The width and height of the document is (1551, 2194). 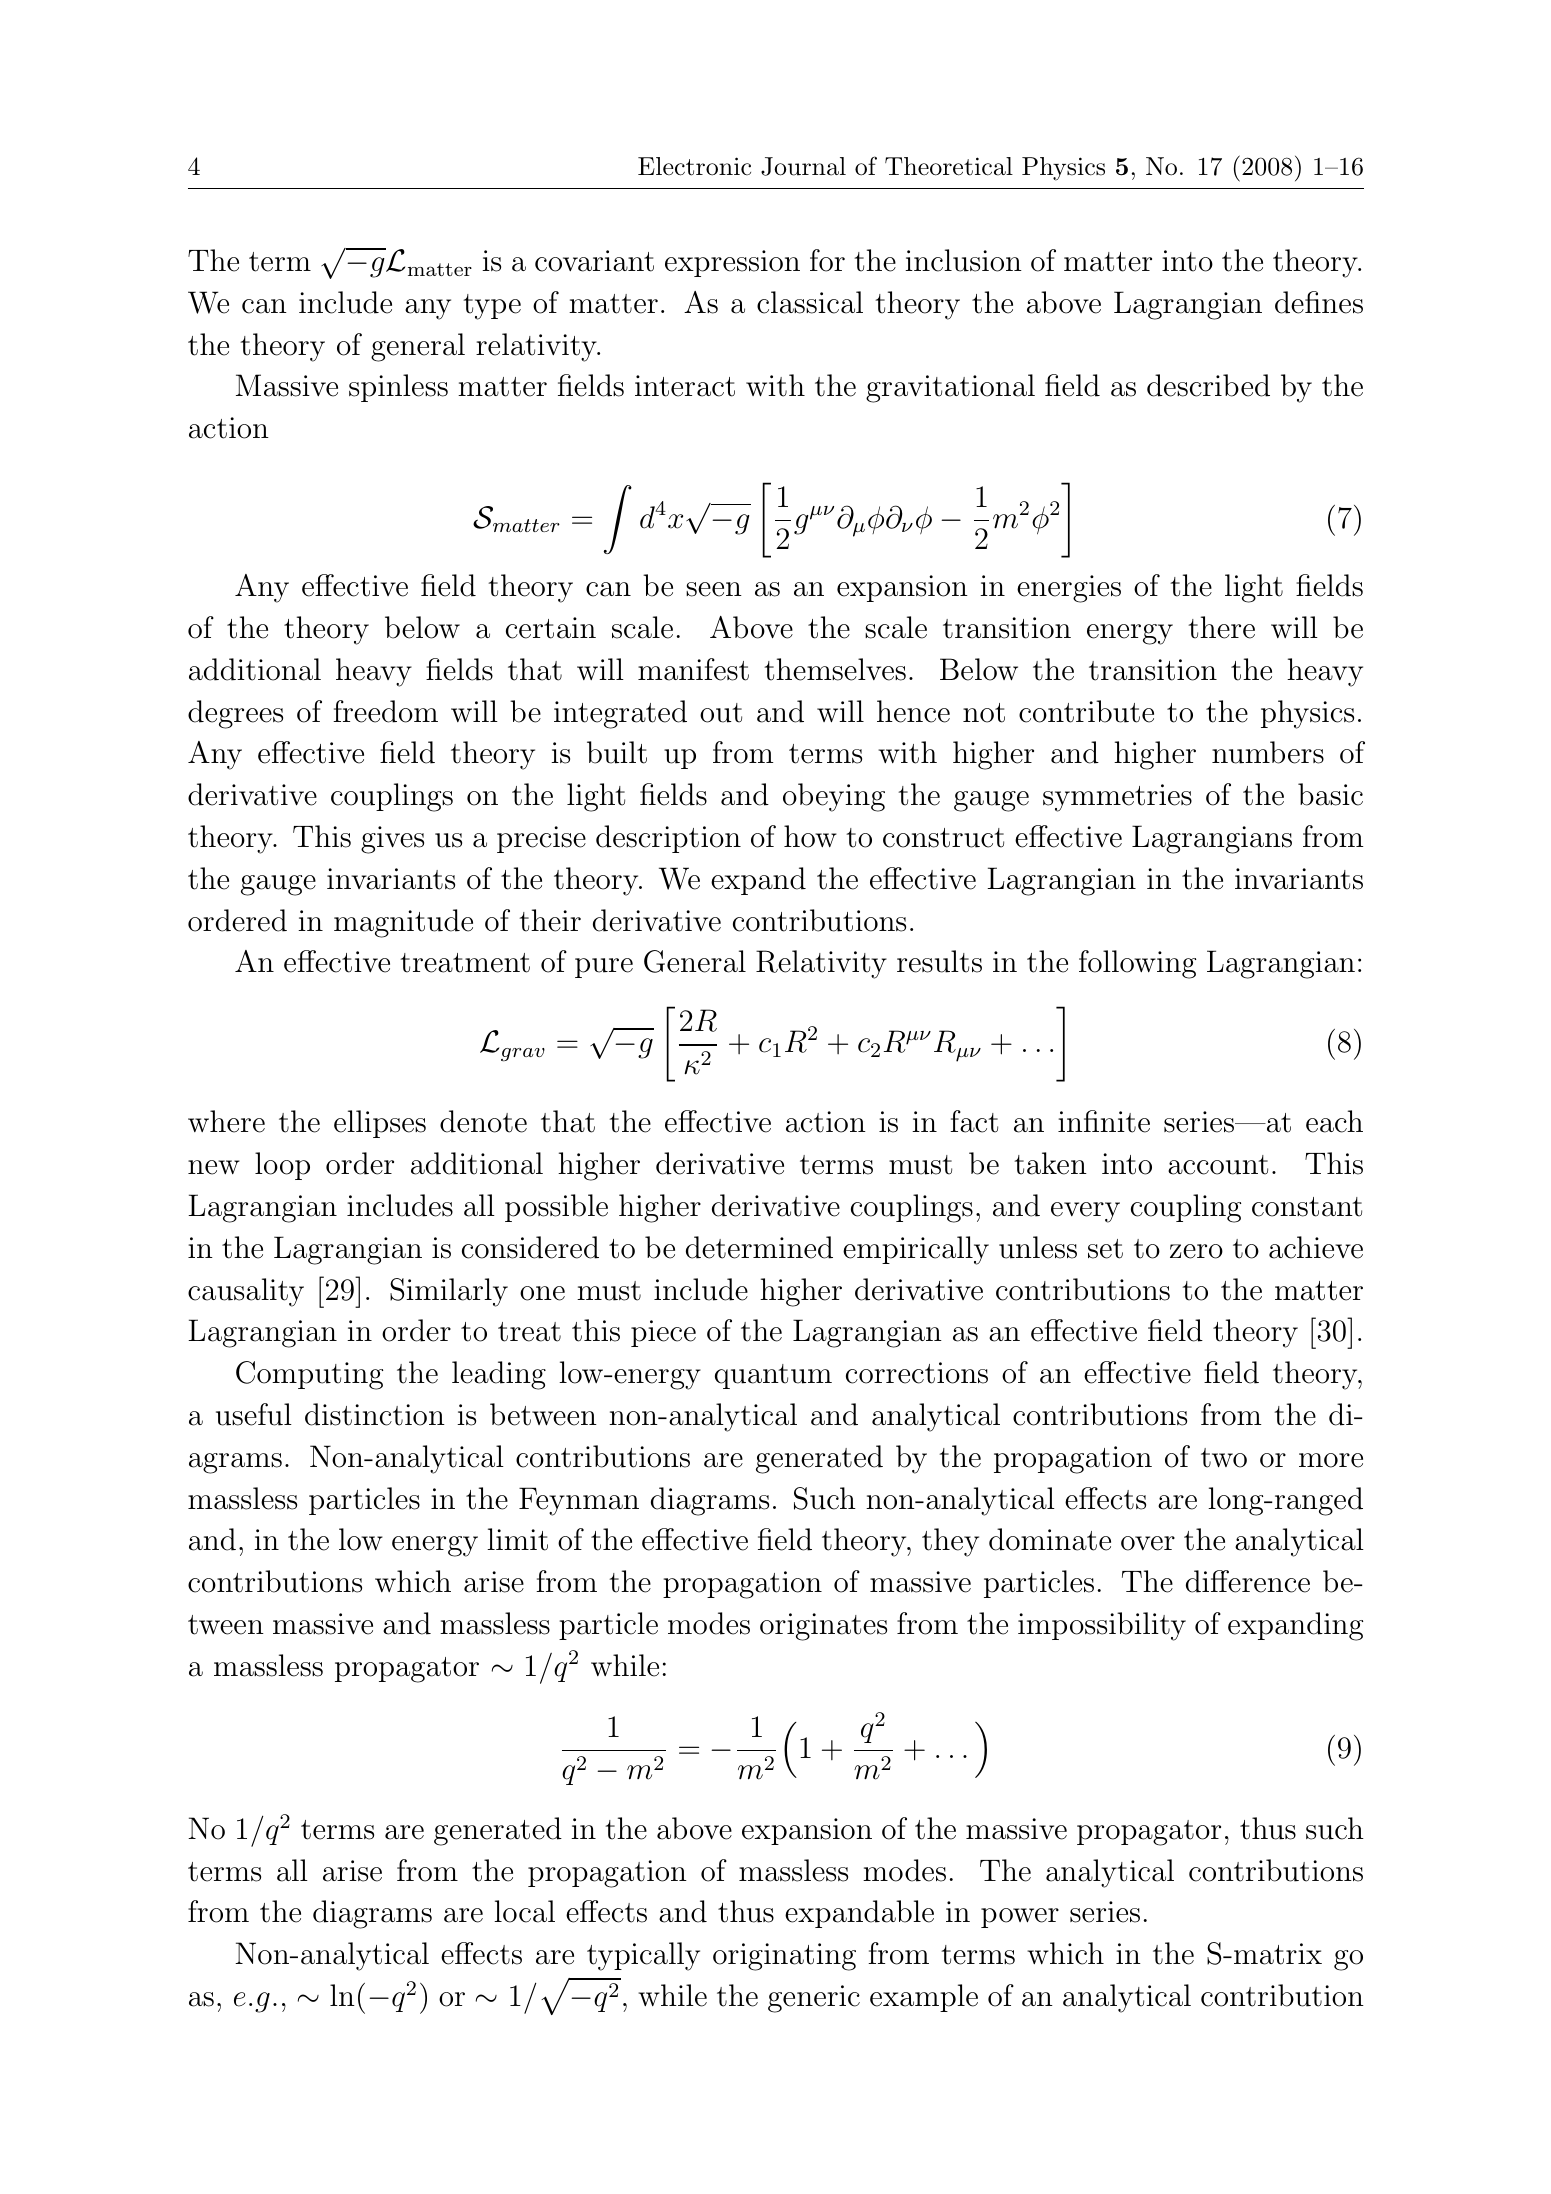 I want to click on local, so click(x=524, y=1911).
